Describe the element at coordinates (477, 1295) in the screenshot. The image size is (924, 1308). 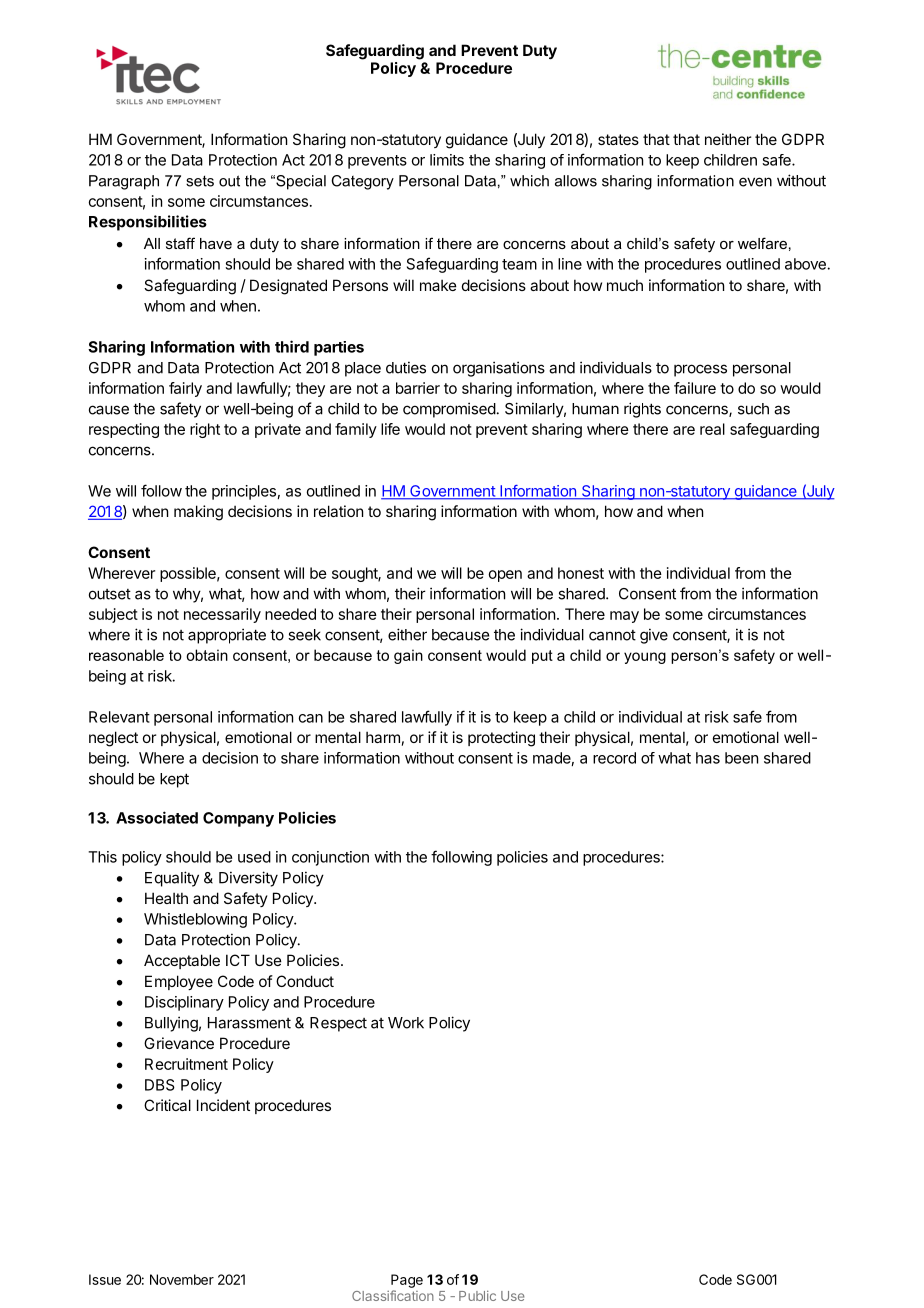
I see `Public` at that location.
